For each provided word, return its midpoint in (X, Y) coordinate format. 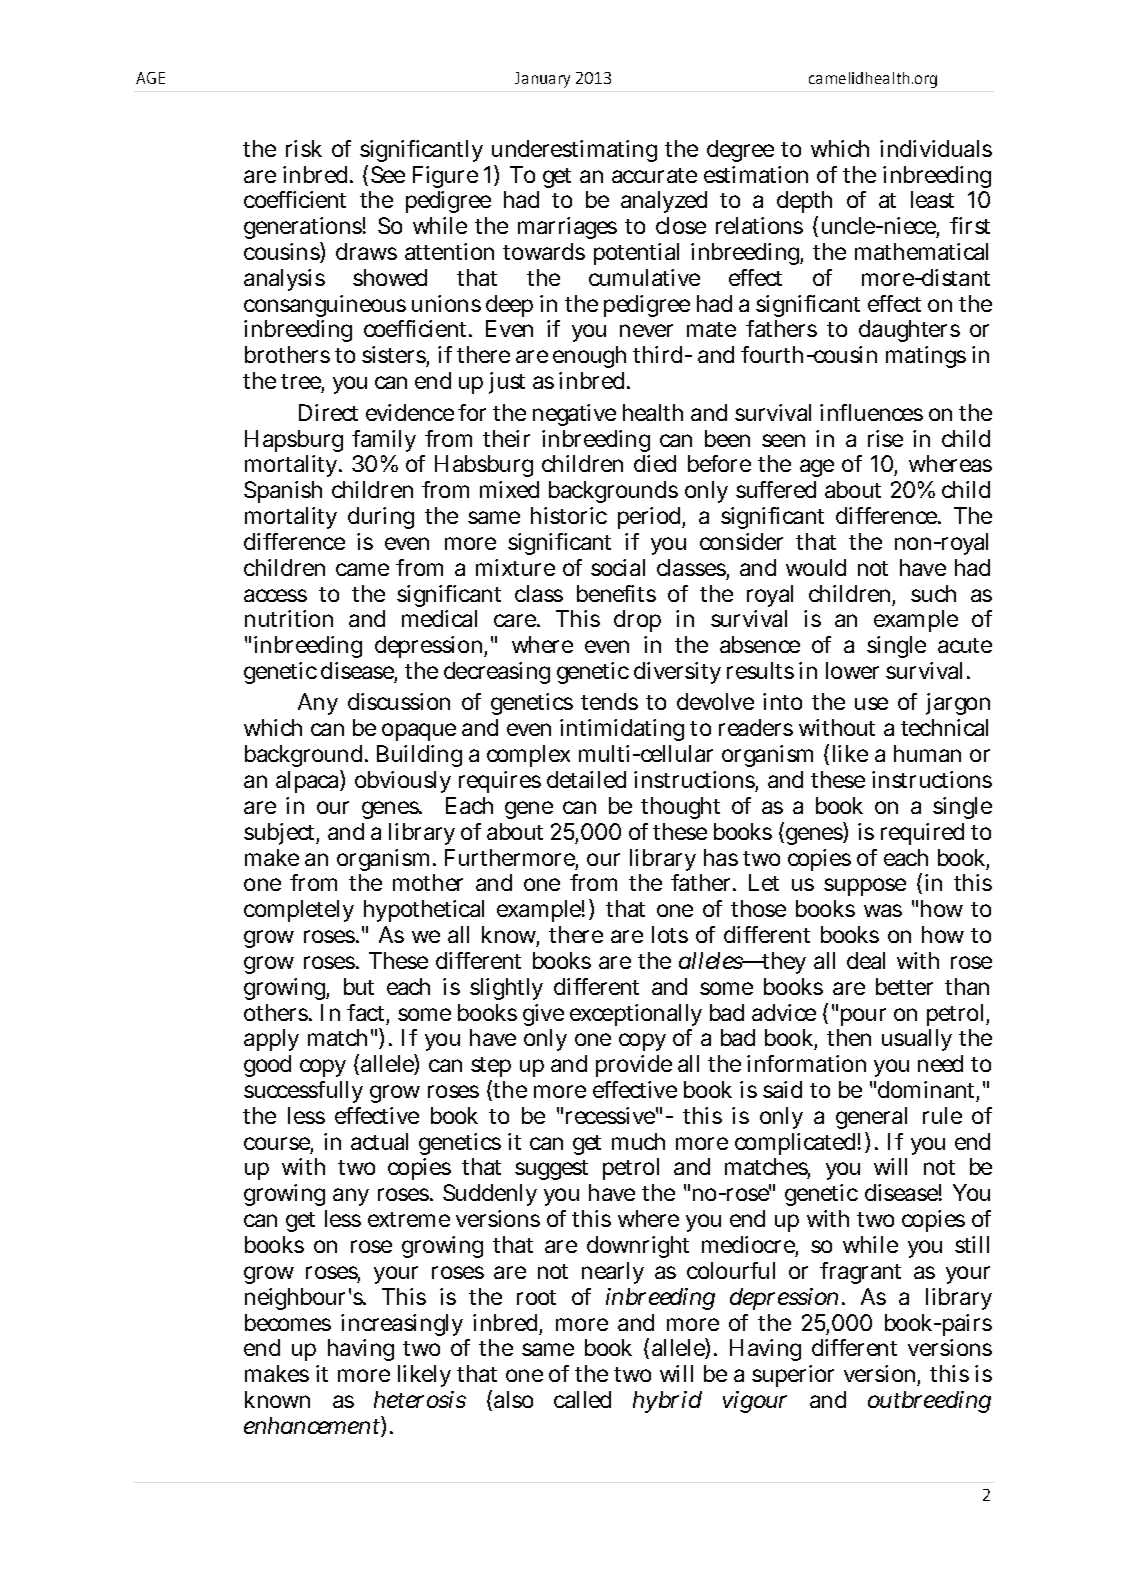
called (582, 1399)
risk (304, 148)
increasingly (402, 1325)
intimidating (622, 730)
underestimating (574, 151)
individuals (936, 148)
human (927, 753)
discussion (399, 701)
